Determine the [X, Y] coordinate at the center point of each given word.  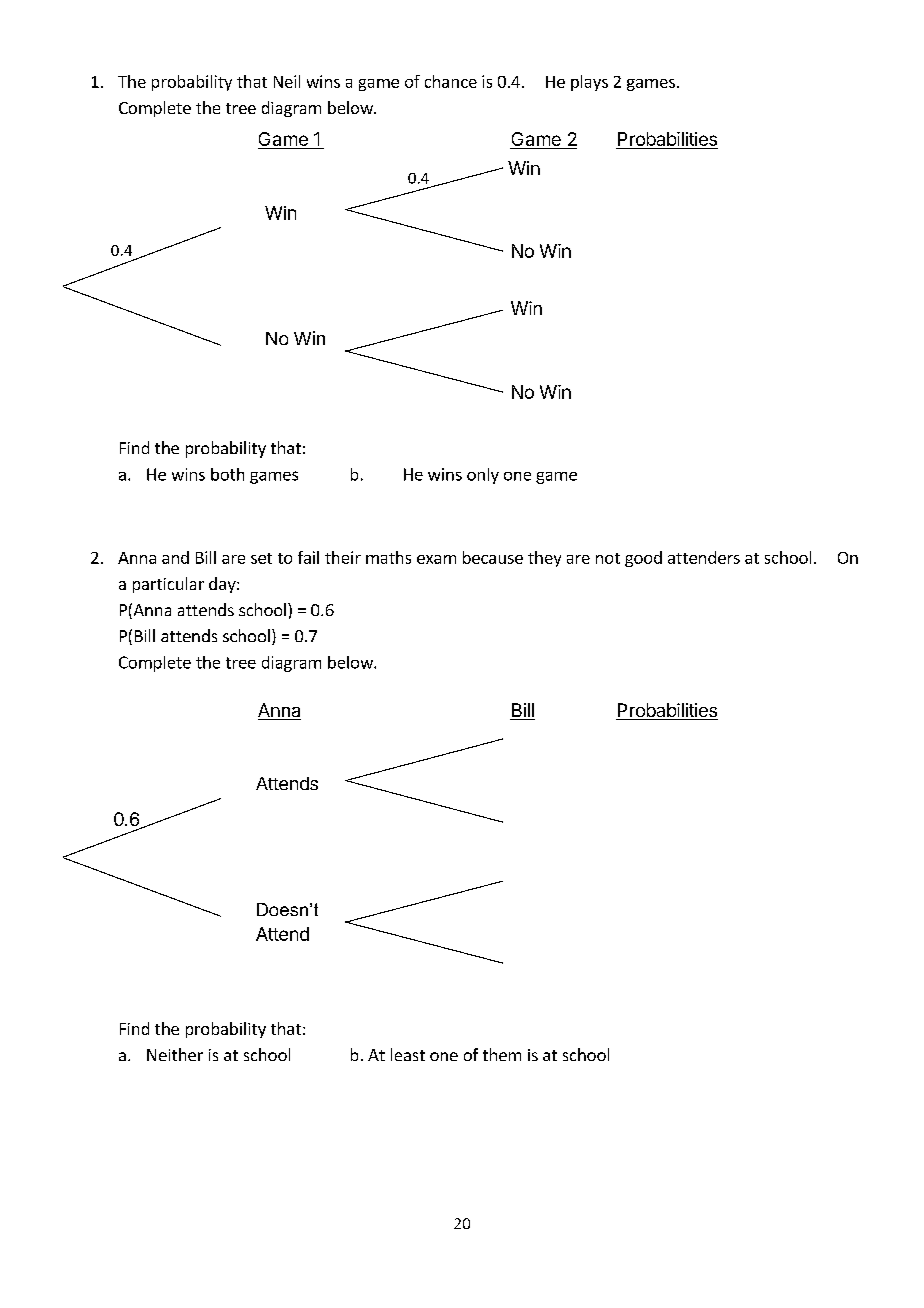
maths [388, 557]
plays [589, 83]
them [502, 1054]
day [223, 585]
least [408, 1054]
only [483, 476]
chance [451, 81]
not [608, 558]
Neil [287, 81]
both [227, 474]
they [544, 559]
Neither [175, 1054]
